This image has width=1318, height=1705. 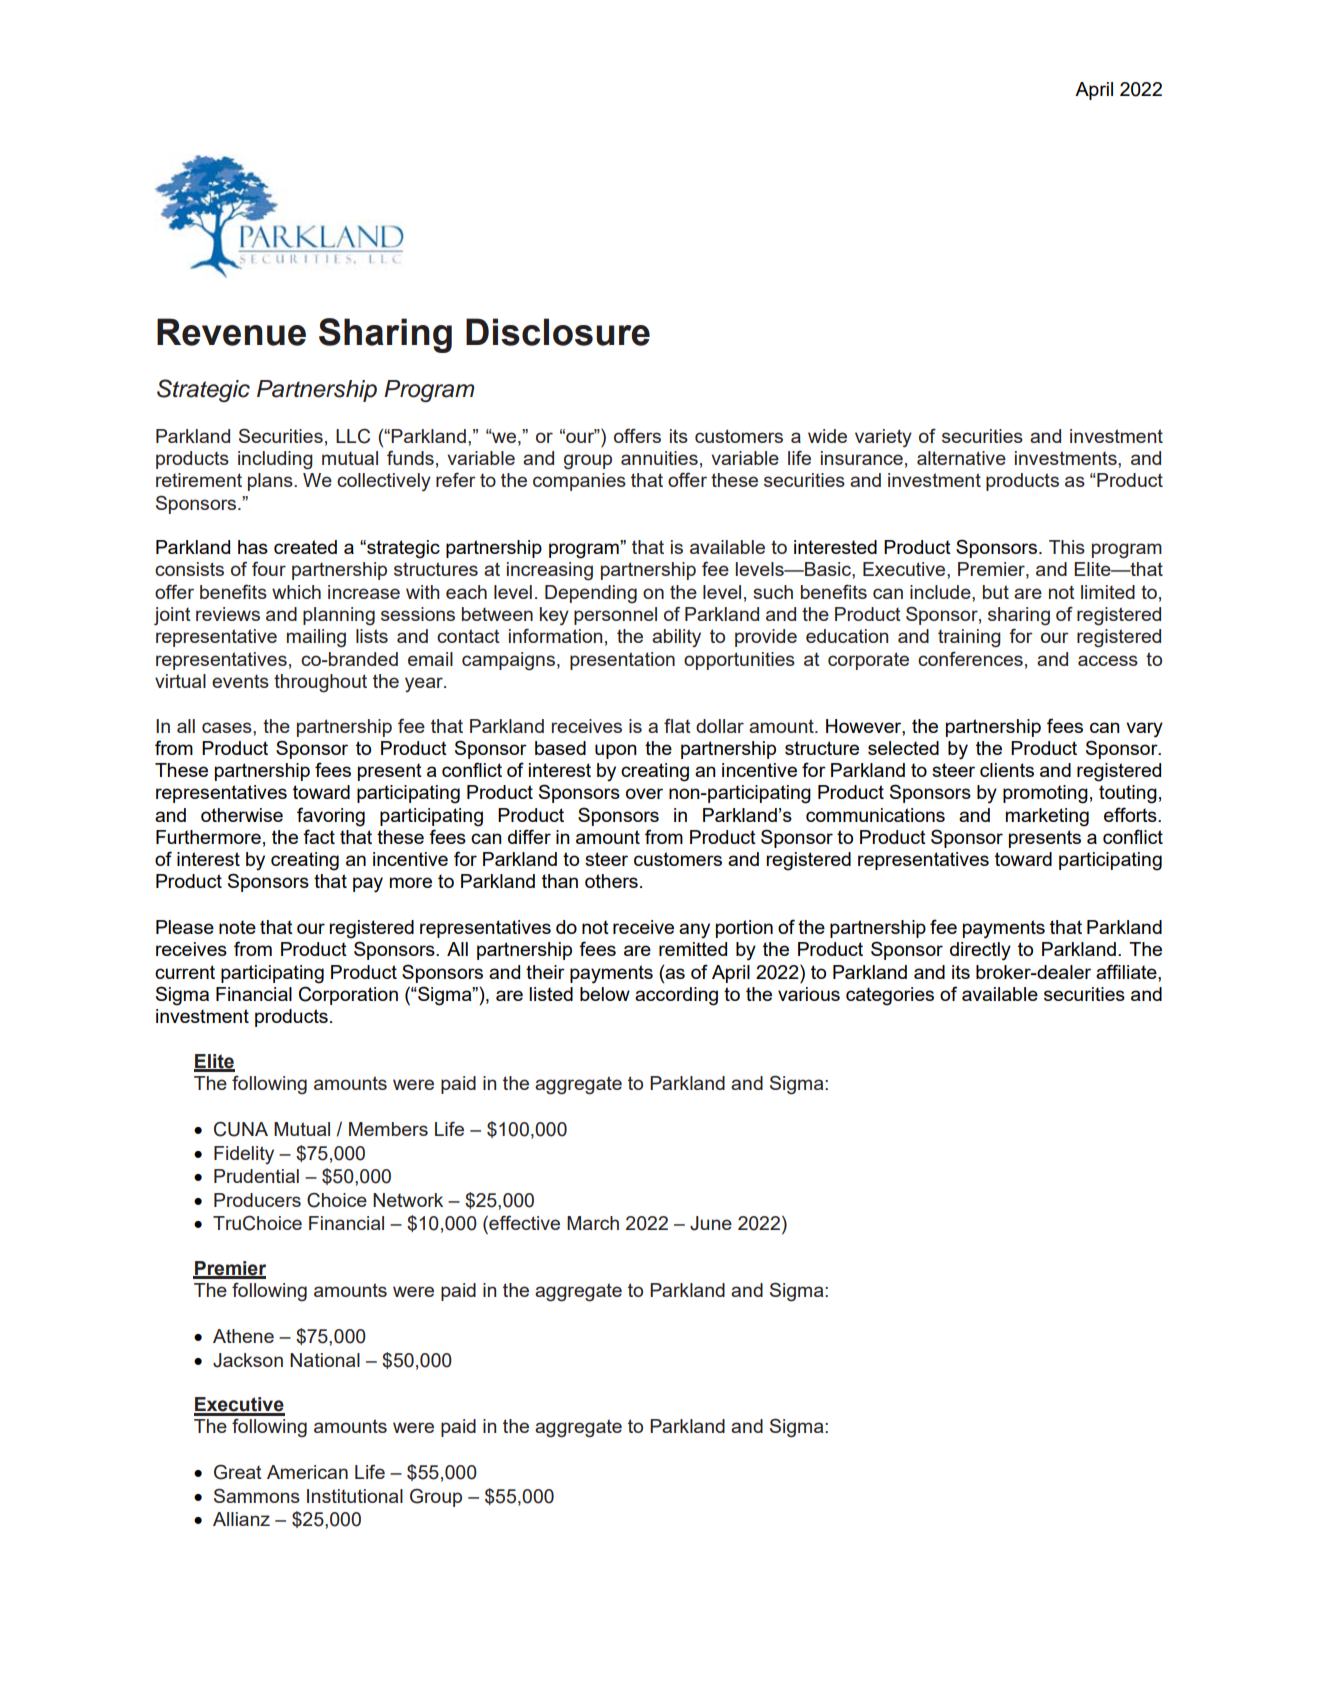 I want to click on directly, so click(x=980, y=951).
